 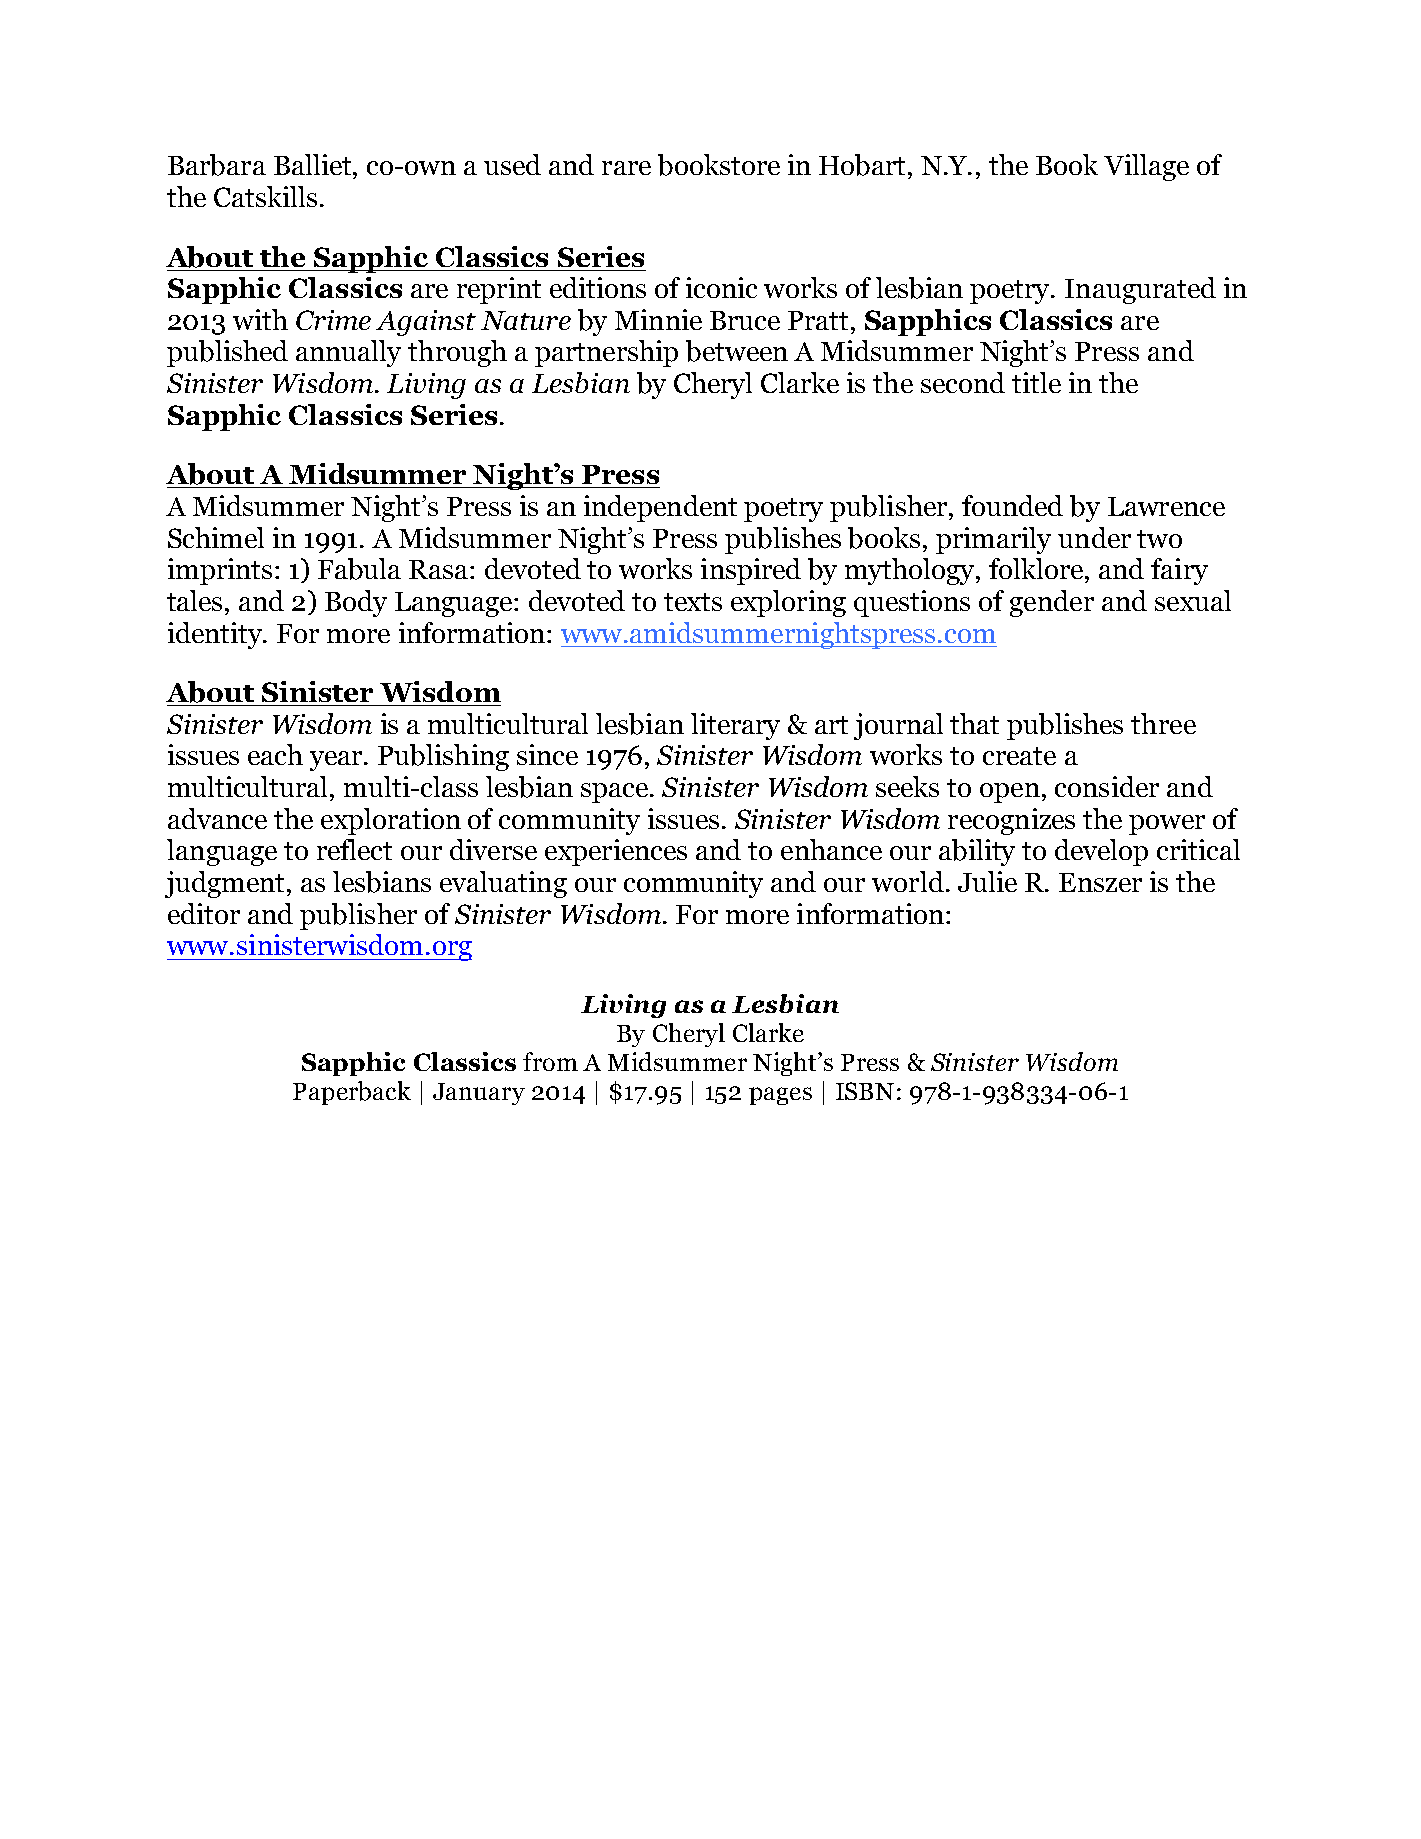 What do you see at coordinates (693, 602) in the screenshot?
I see `texts` at bounding box center [693, 602].
